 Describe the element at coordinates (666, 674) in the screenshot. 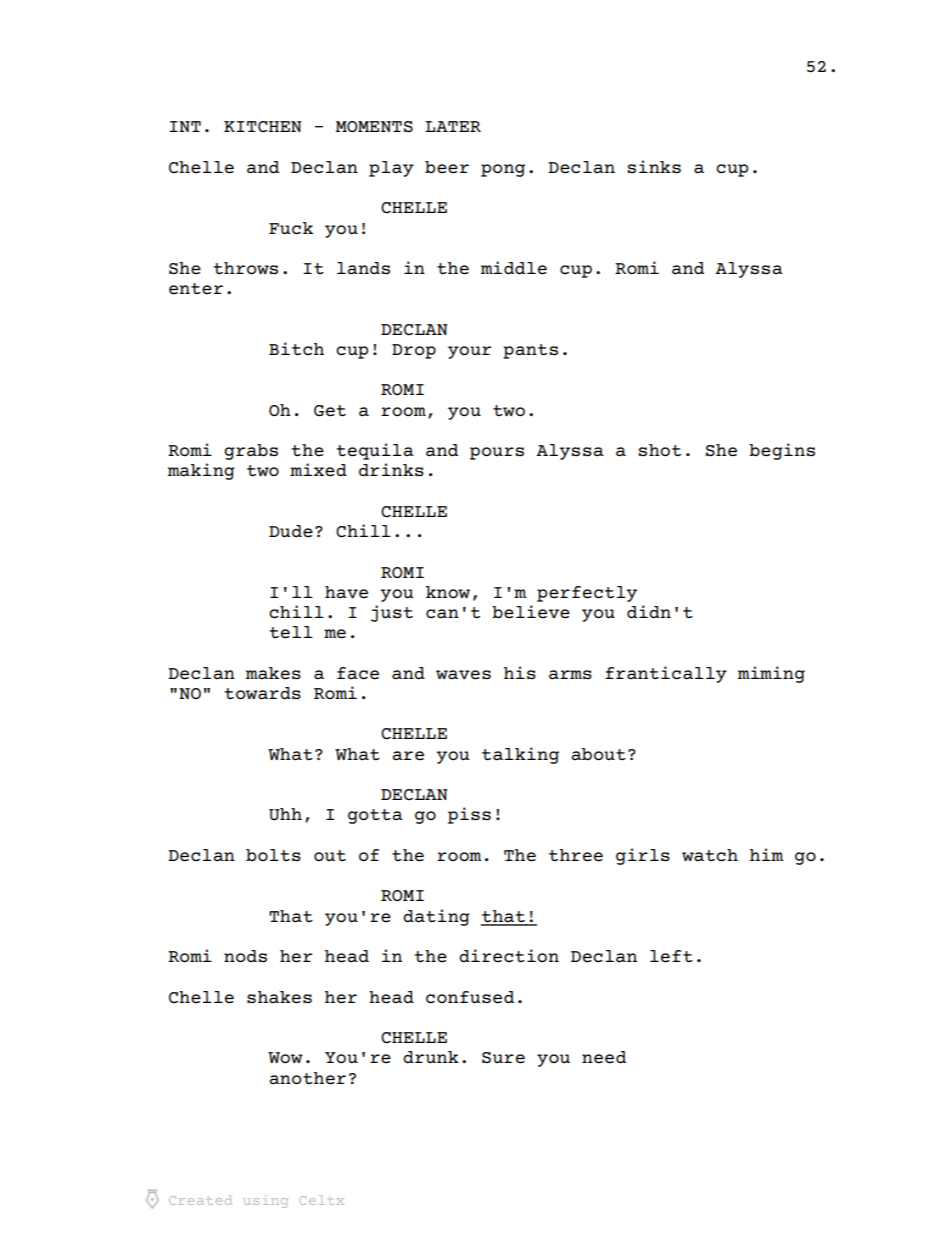

I see `frantically` at that location.
